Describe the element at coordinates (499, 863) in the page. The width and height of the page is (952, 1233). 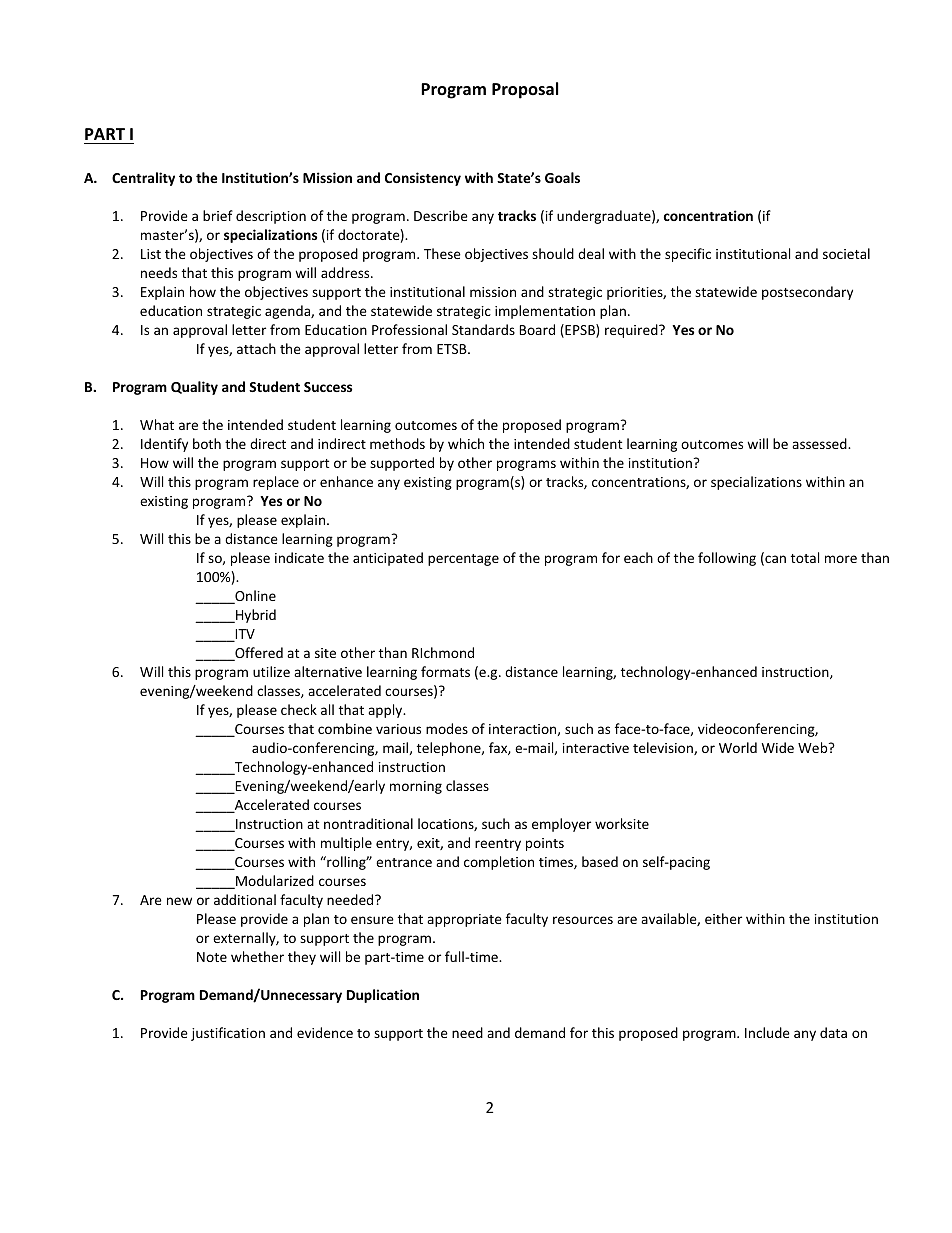
I see `completion` at that location.
